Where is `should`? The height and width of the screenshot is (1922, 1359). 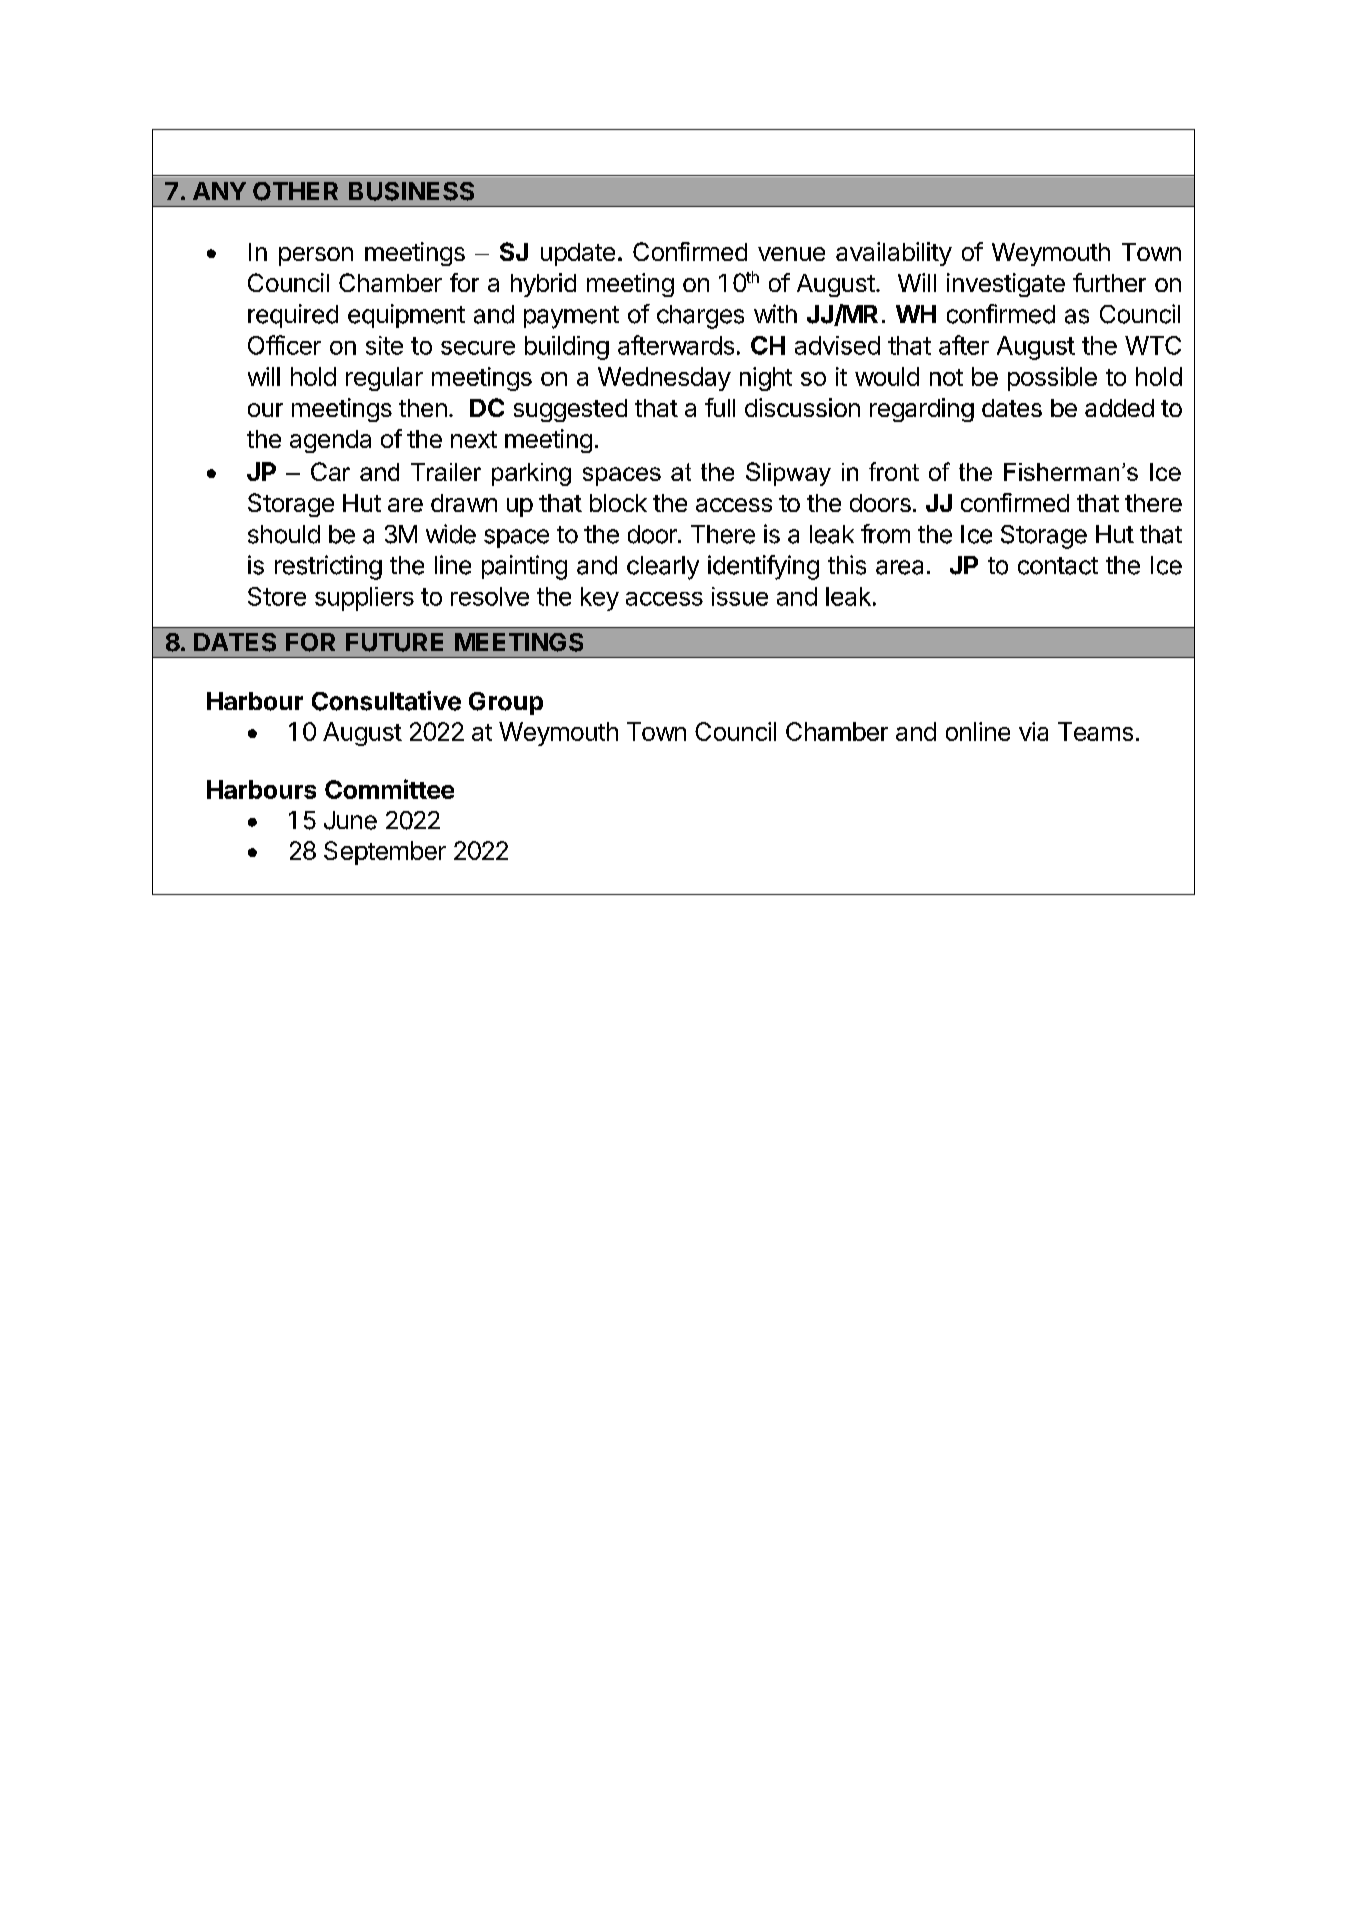 should is located at coordinates (284, 534).
